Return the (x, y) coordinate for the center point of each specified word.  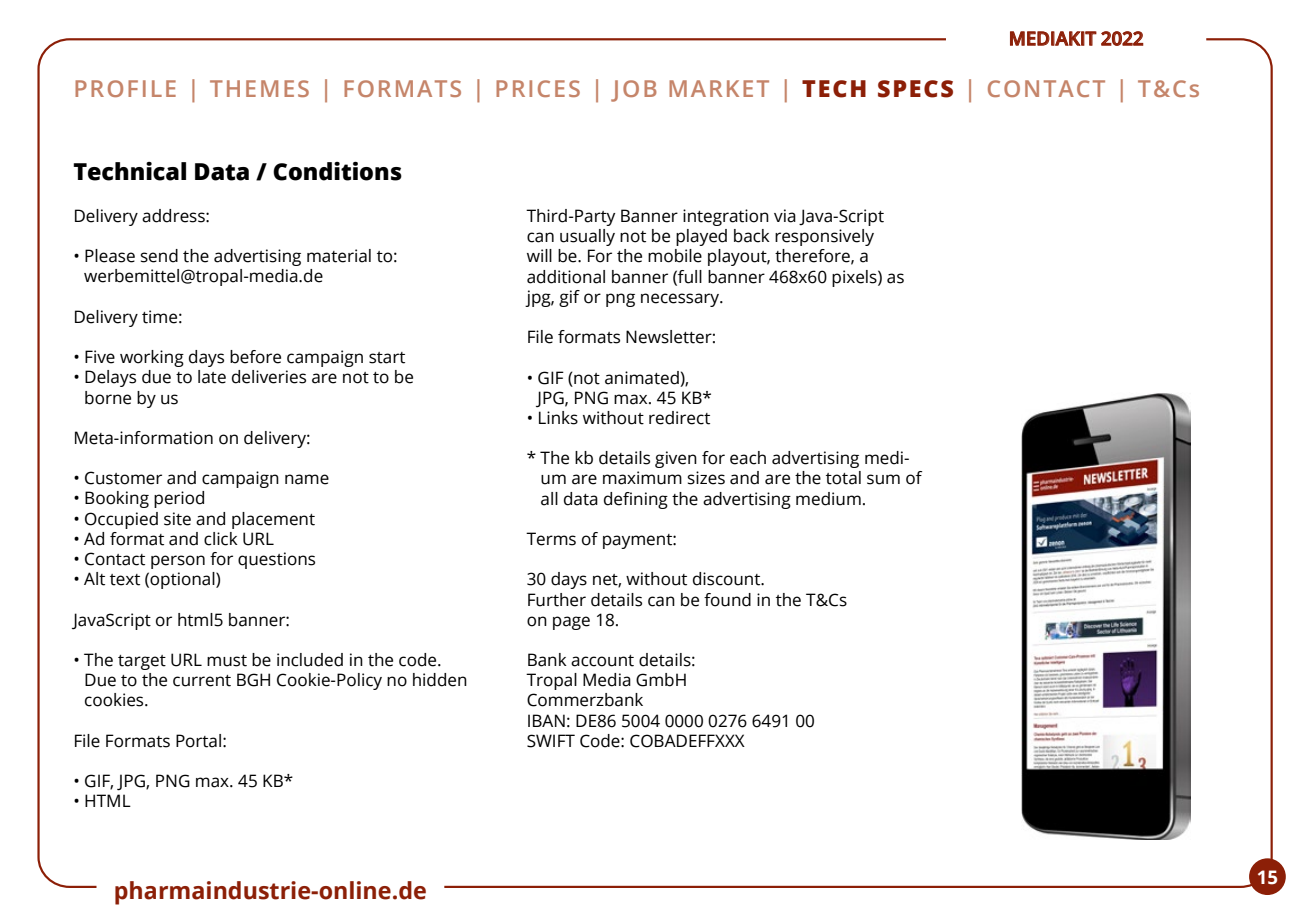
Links (558, 418)
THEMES (259, 88)
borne (108, 398)
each (748, 458)
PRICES (538, 88)
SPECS (915, 89)
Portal (198, 741)
